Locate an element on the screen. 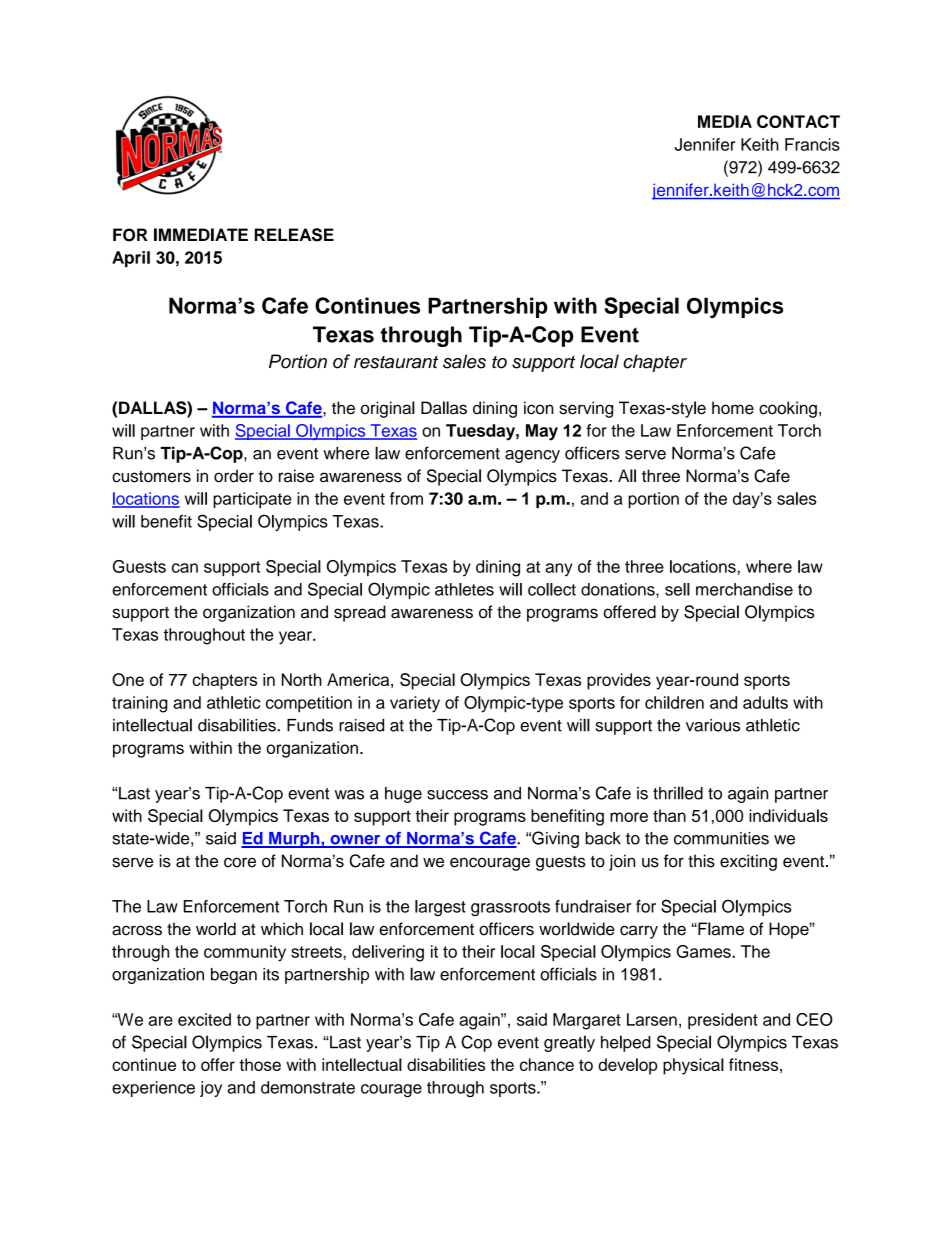 The image size is (952, 1233). can is located at coordinates (185, 568).
